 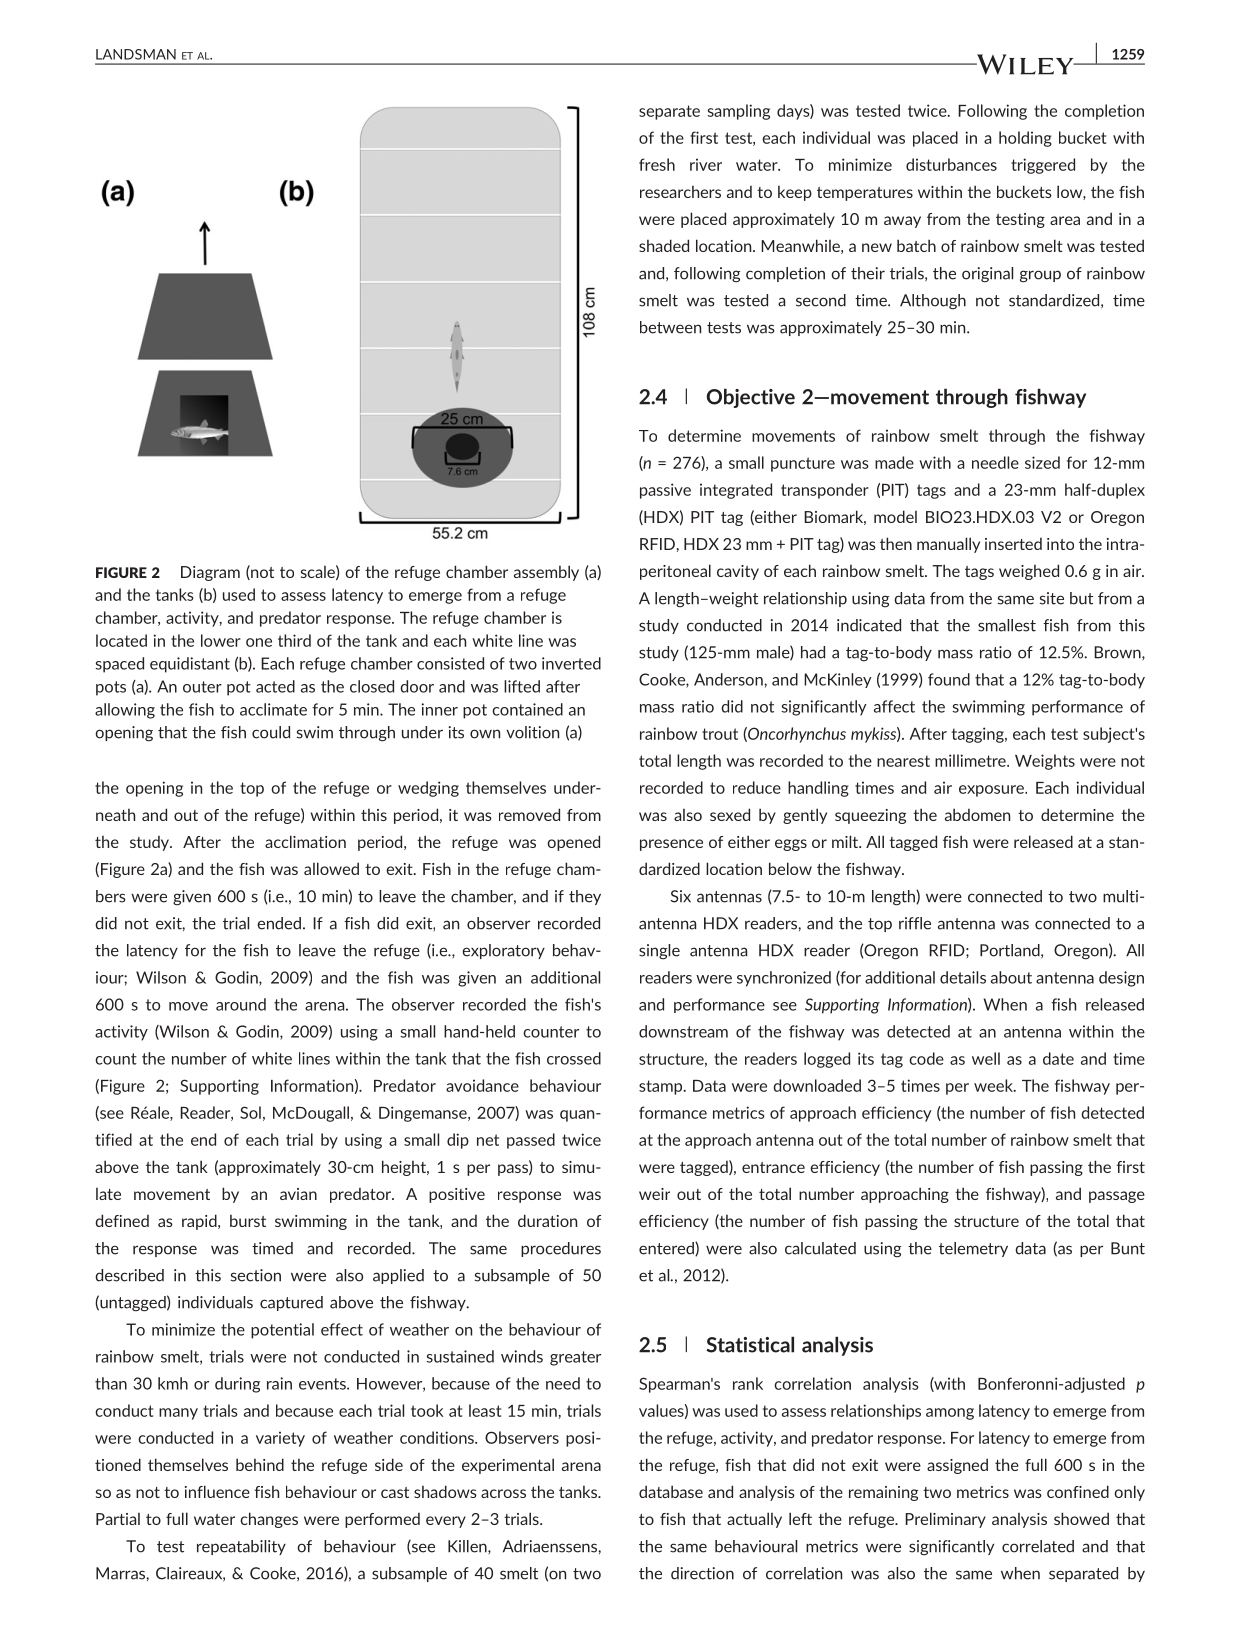 What do you see at coordinates (702, 1573) in the screenshot?
I see `direction` at bounding box center [702, 1573].
